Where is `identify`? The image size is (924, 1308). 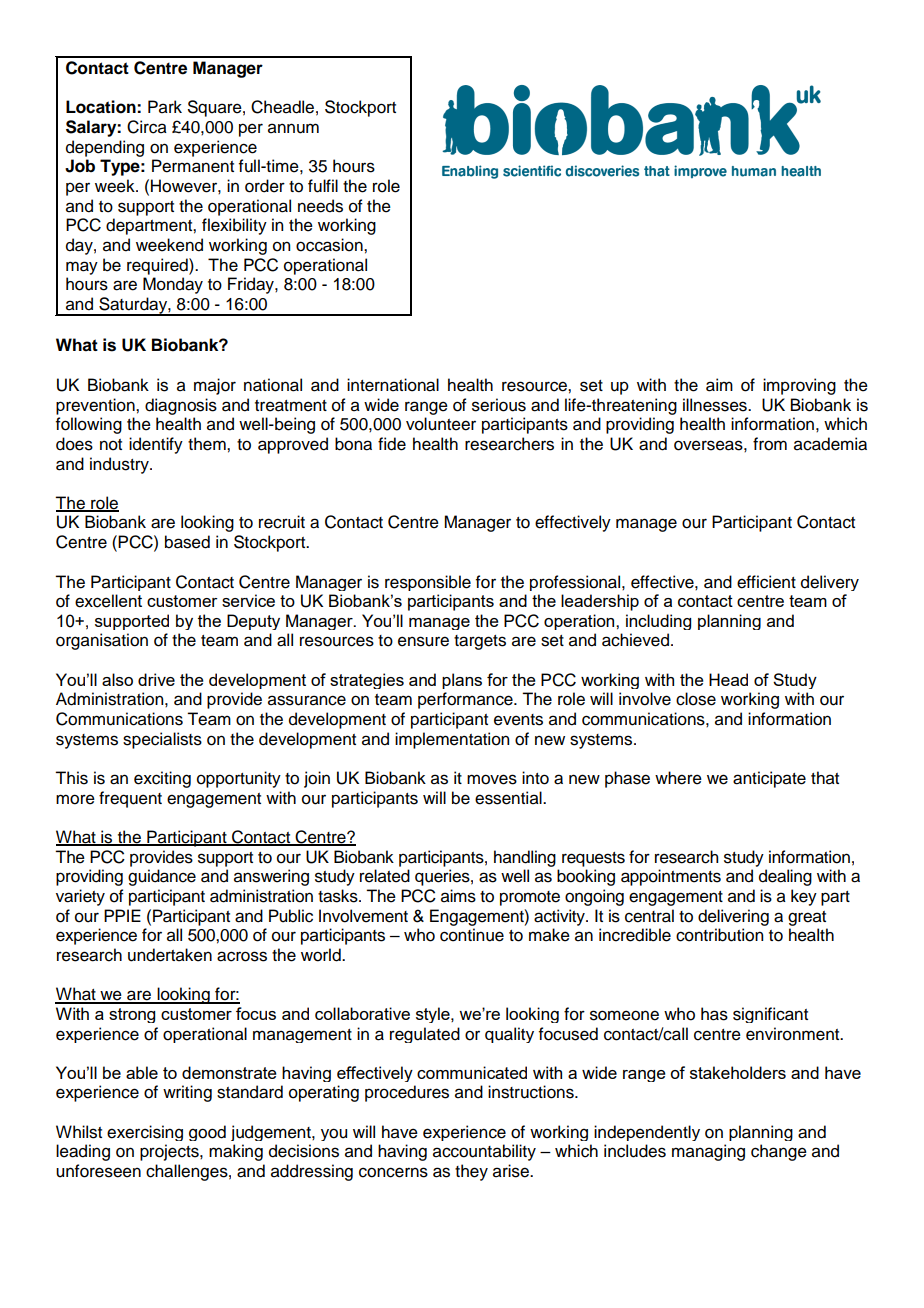 identify is located at coordinates (156, 445).
